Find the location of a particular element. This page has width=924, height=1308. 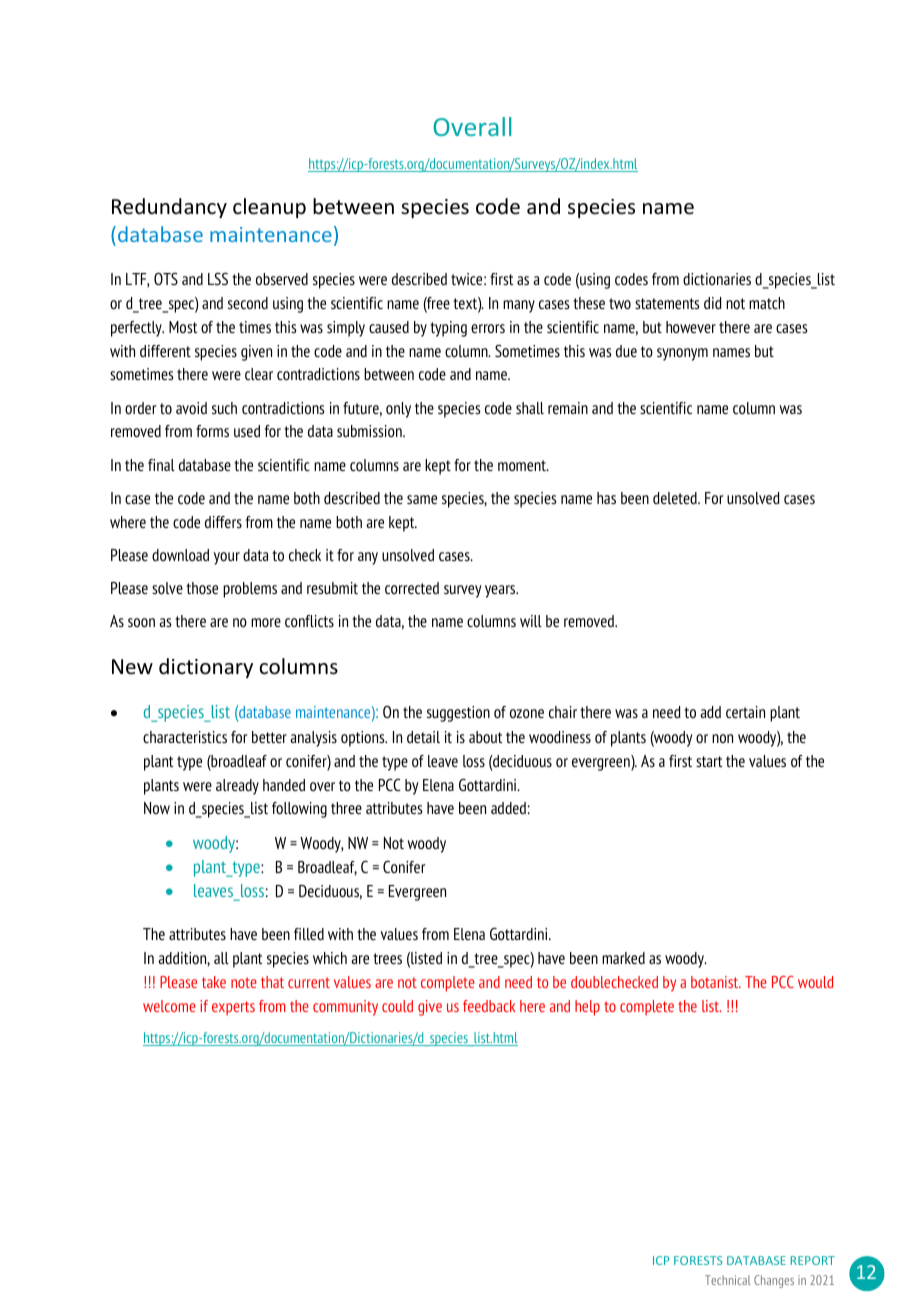

take is located at coordinates (214, 982).
